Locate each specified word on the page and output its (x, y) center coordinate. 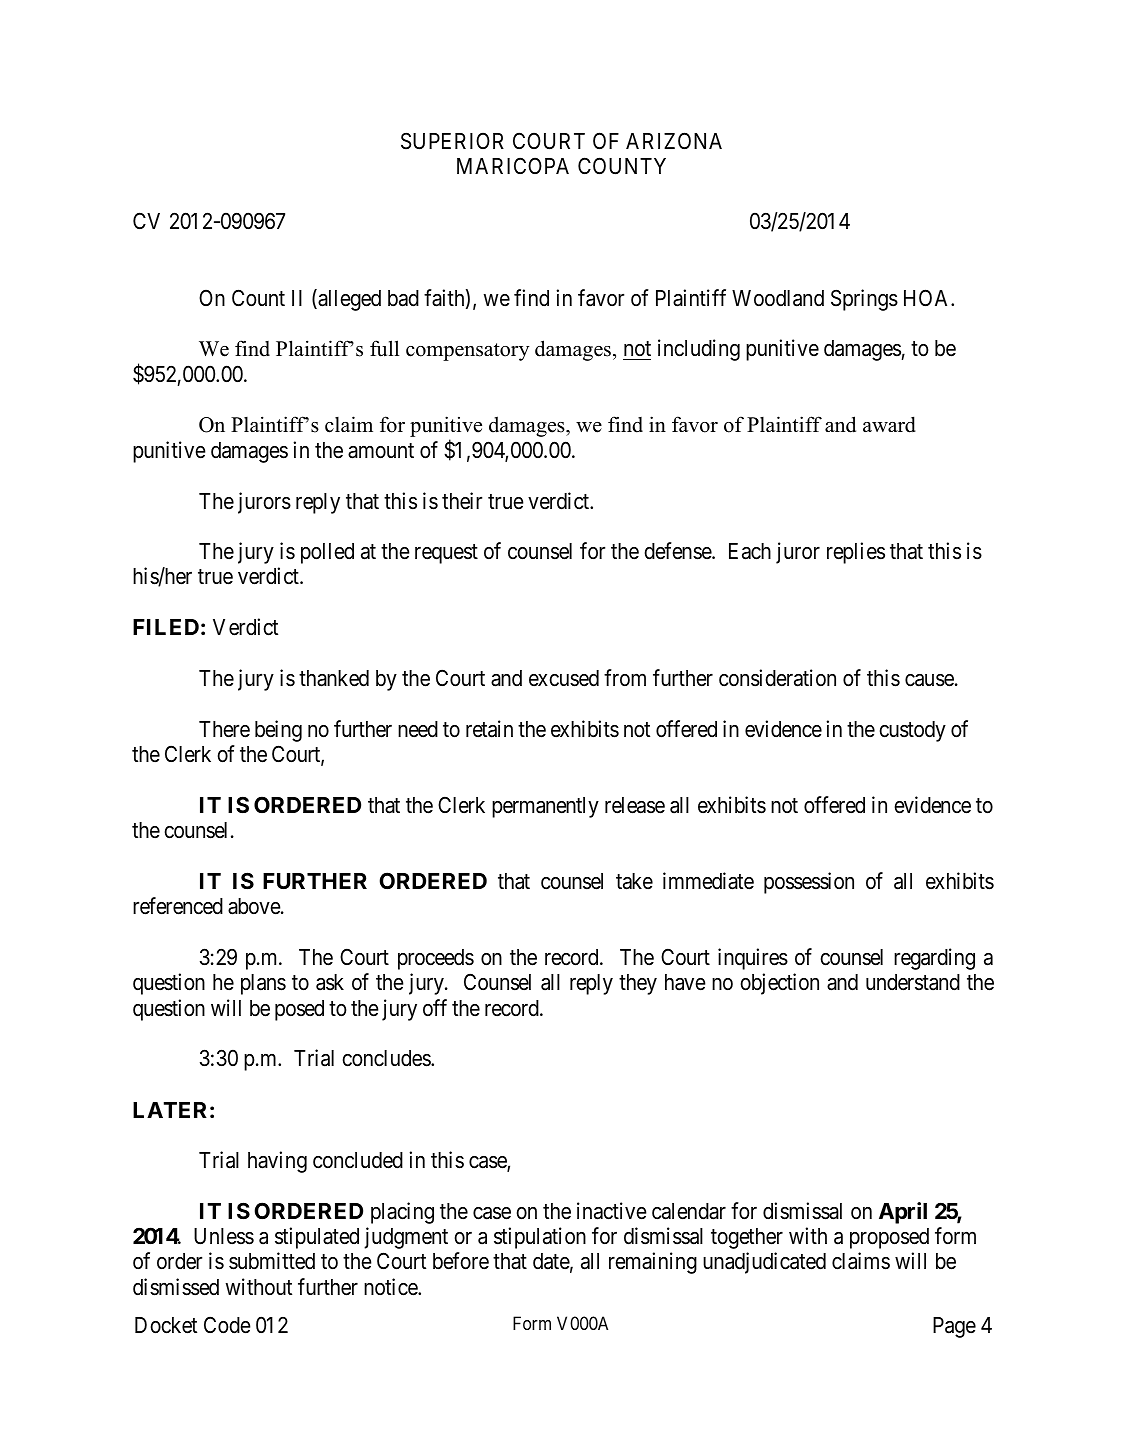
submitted (272, 1261)
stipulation (540, 1238)
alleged (348, 300)
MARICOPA (513, 165)
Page (954, 1327)
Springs (864, 300)
